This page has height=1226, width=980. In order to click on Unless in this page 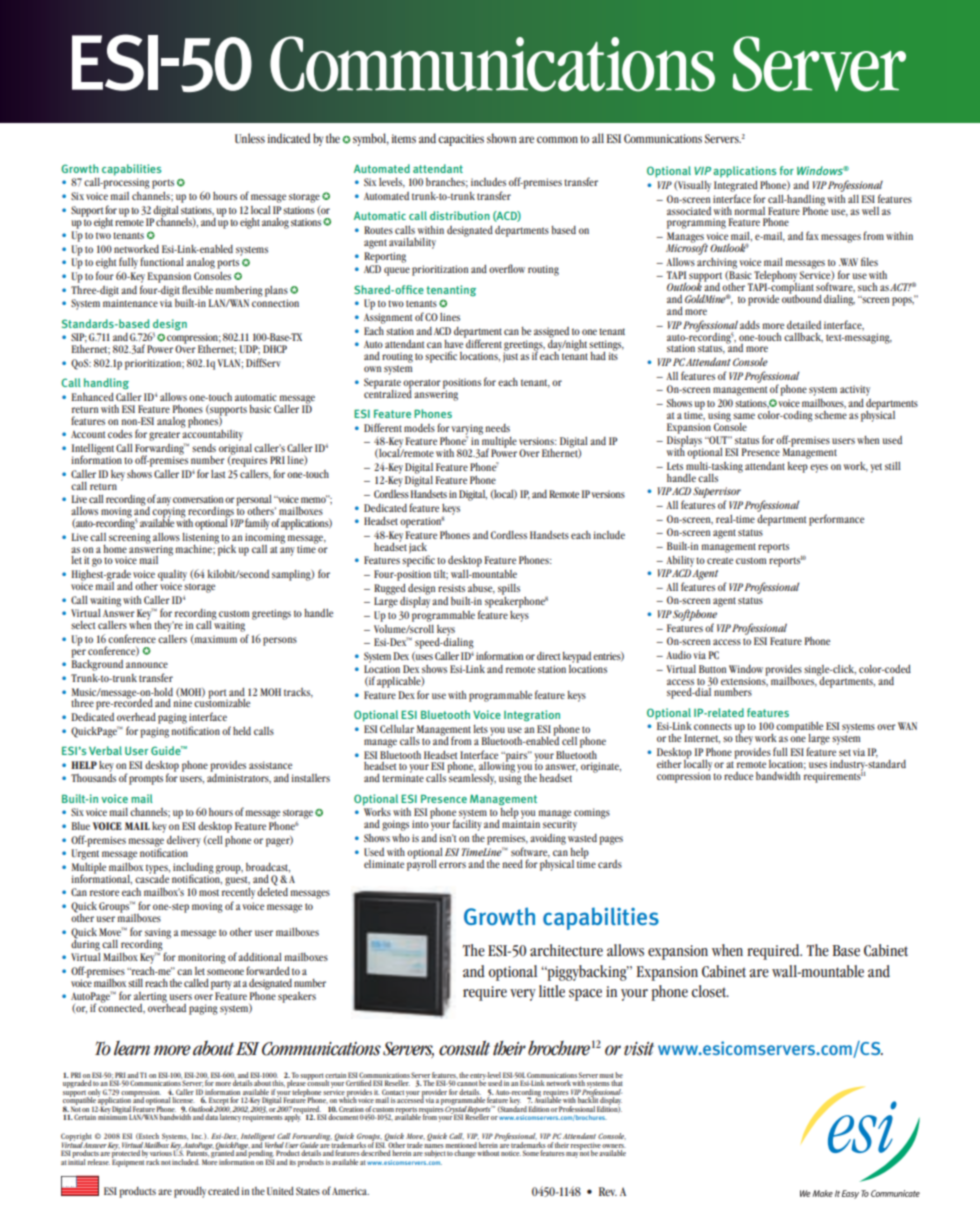, I will do `click(250, 138)`.
